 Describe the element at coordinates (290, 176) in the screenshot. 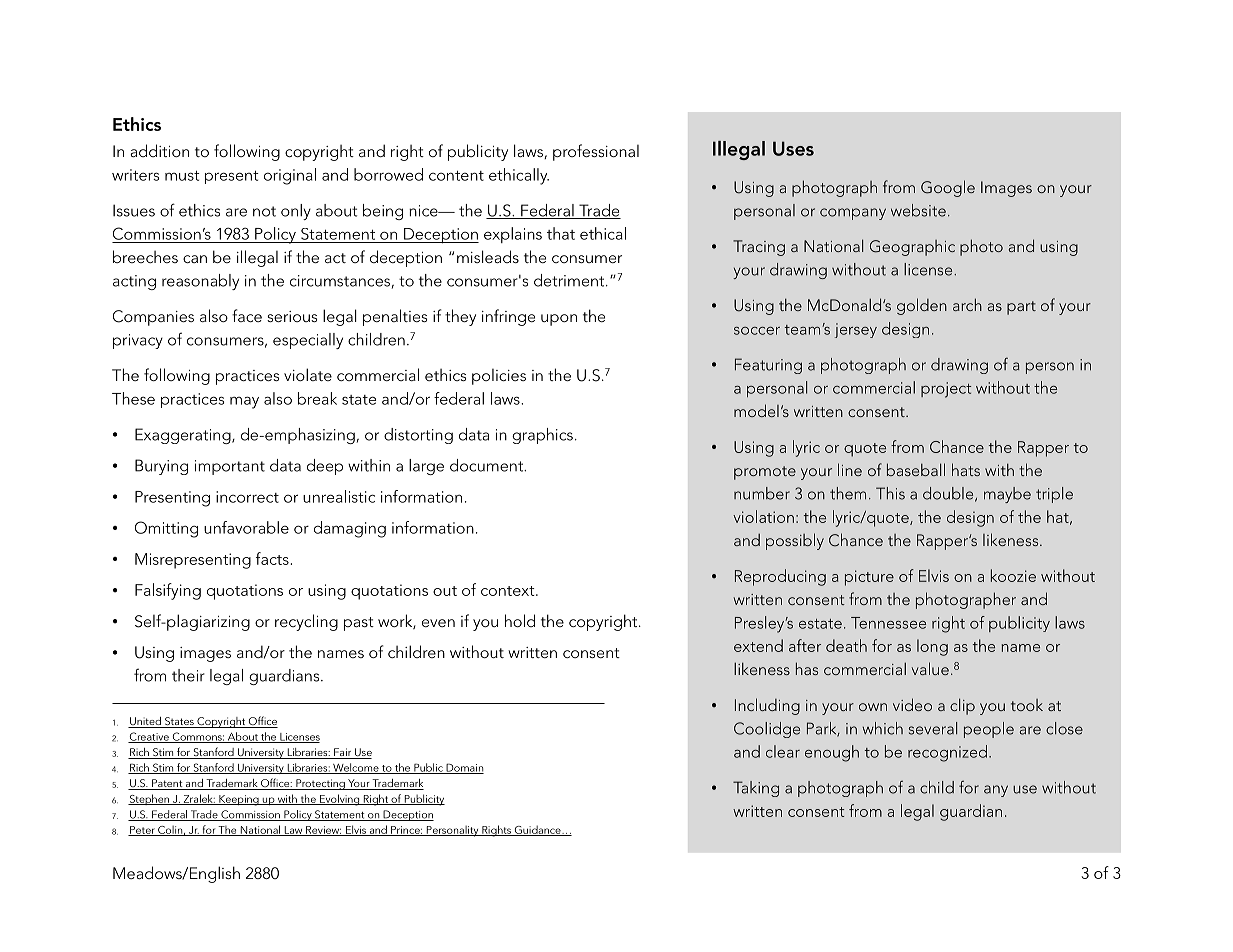

I see `original` at that location.
